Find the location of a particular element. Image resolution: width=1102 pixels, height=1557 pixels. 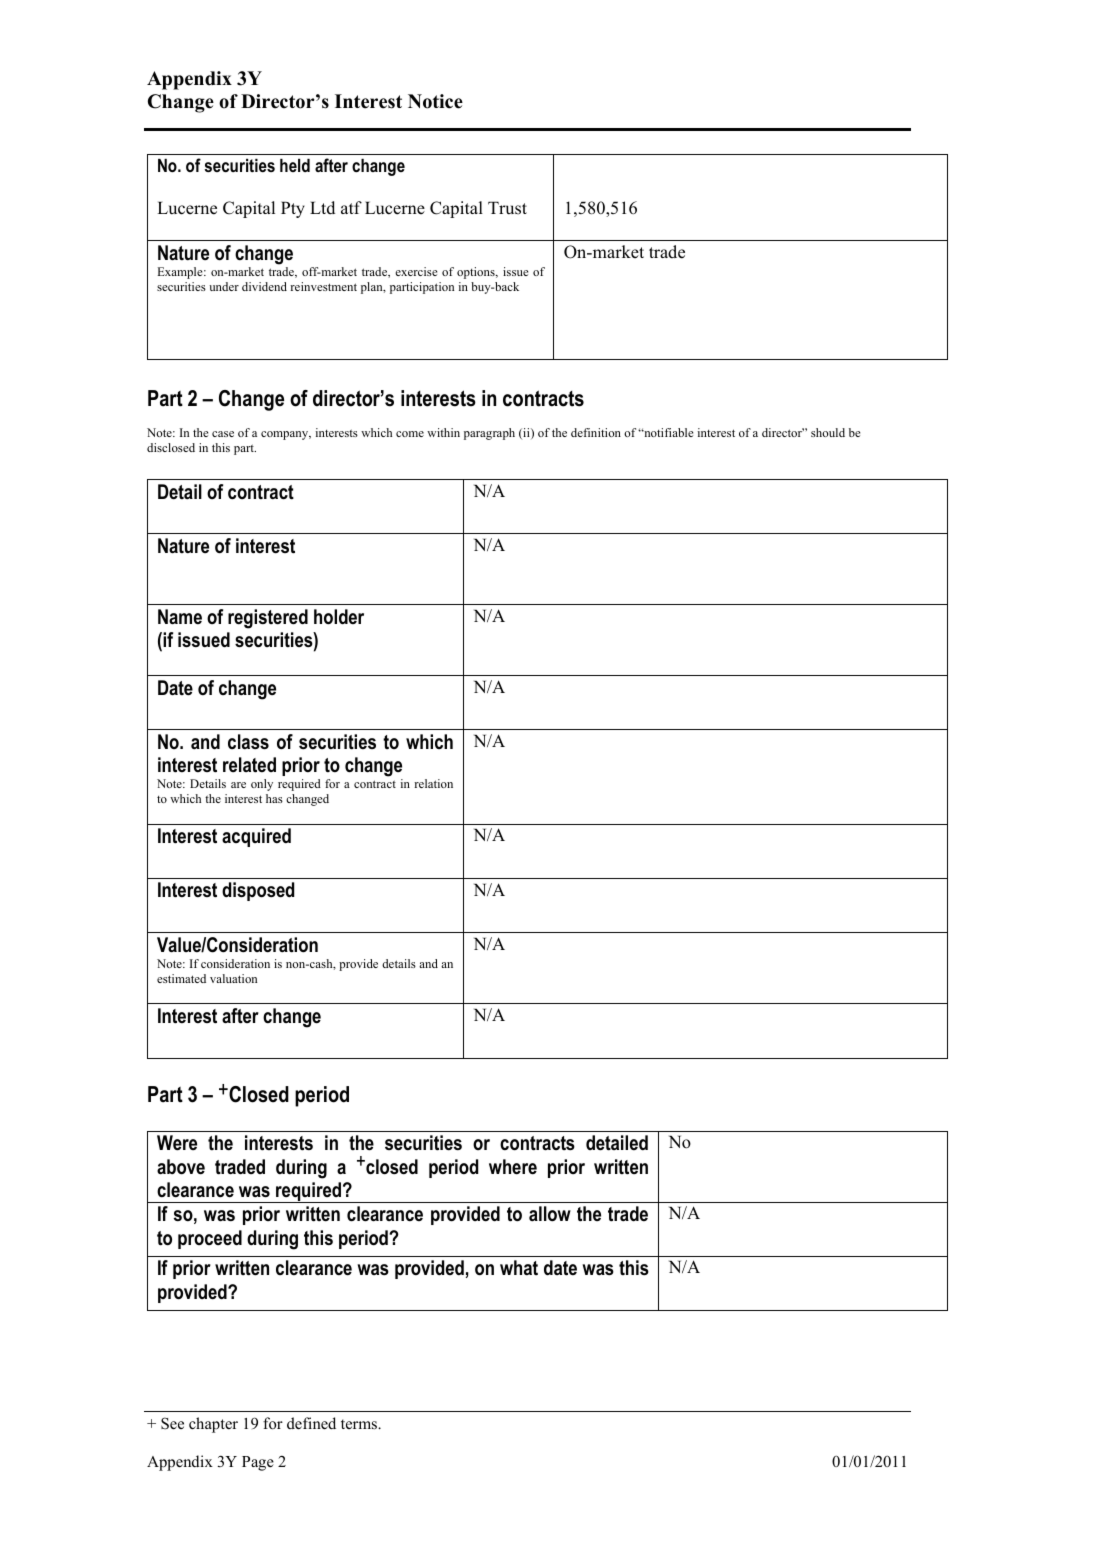

case is located at coordinates (223, 434).
